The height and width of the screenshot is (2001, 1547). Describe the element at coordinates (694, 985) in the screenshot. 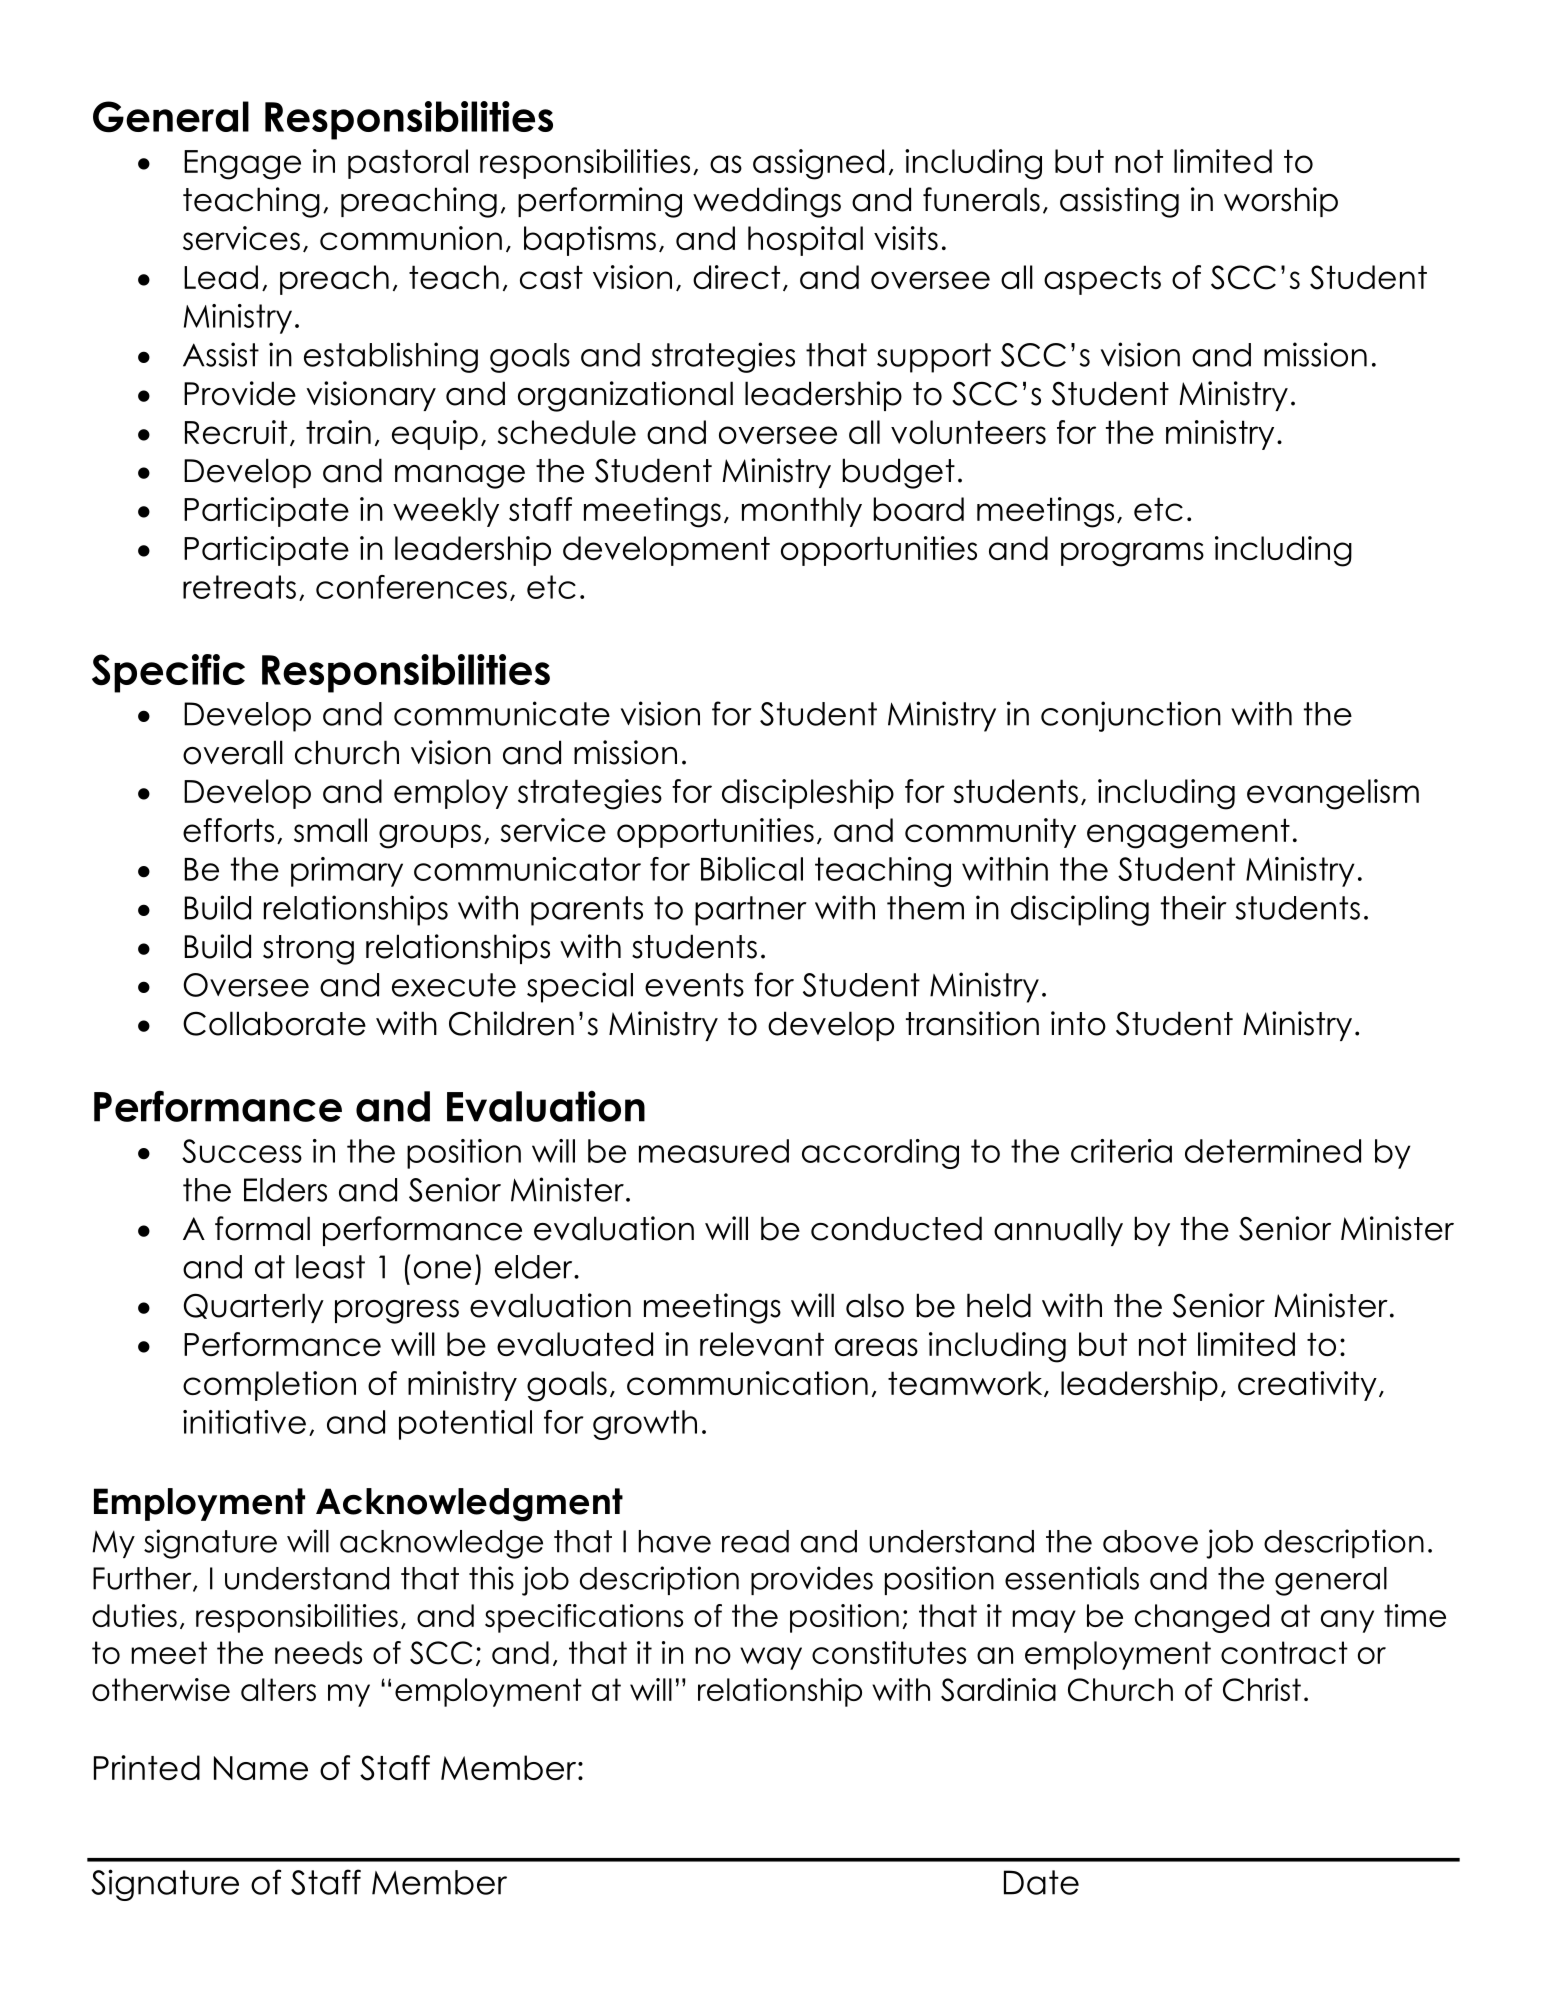

I see `events` at that location.
